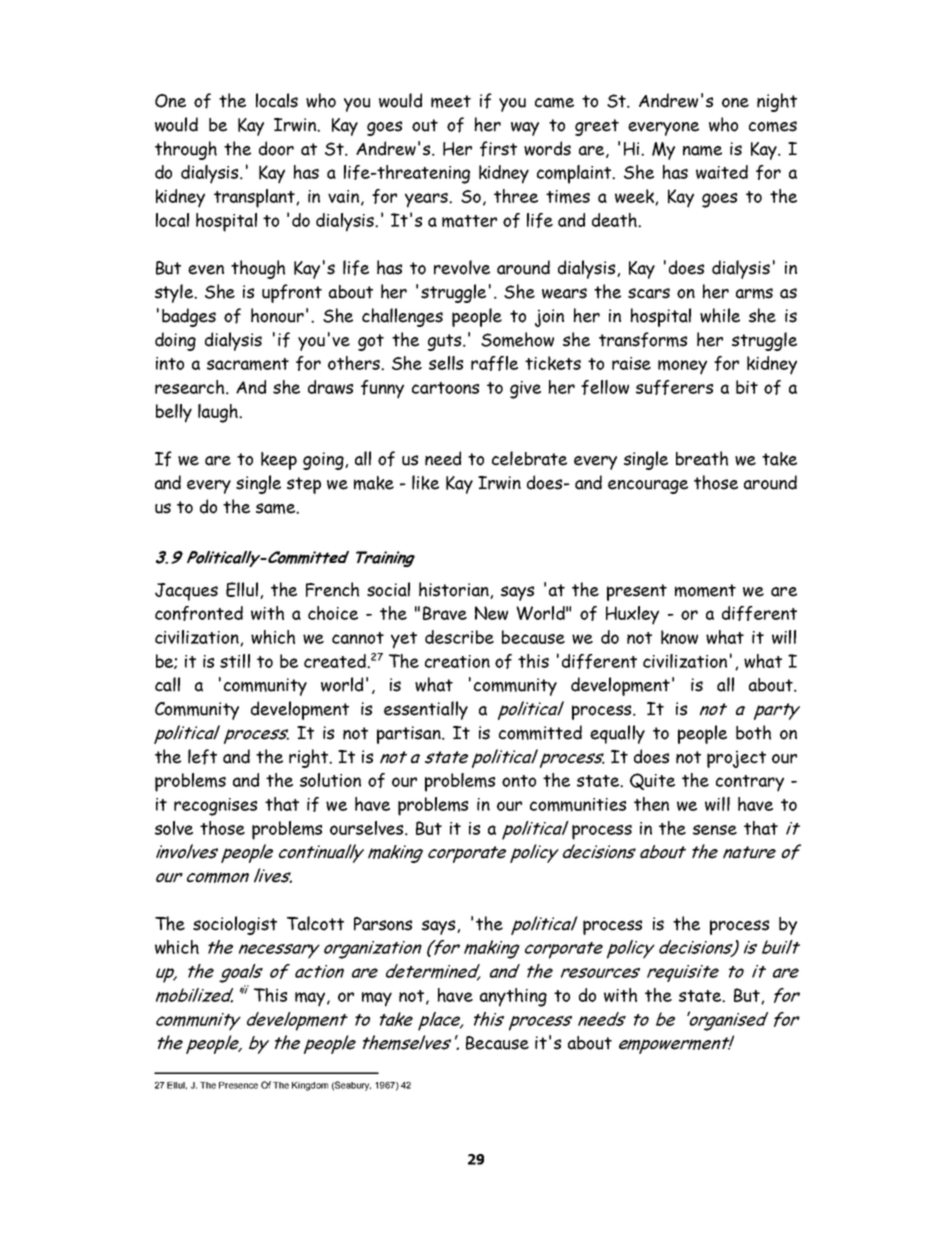  I want to click on door, so click(276, 148).
